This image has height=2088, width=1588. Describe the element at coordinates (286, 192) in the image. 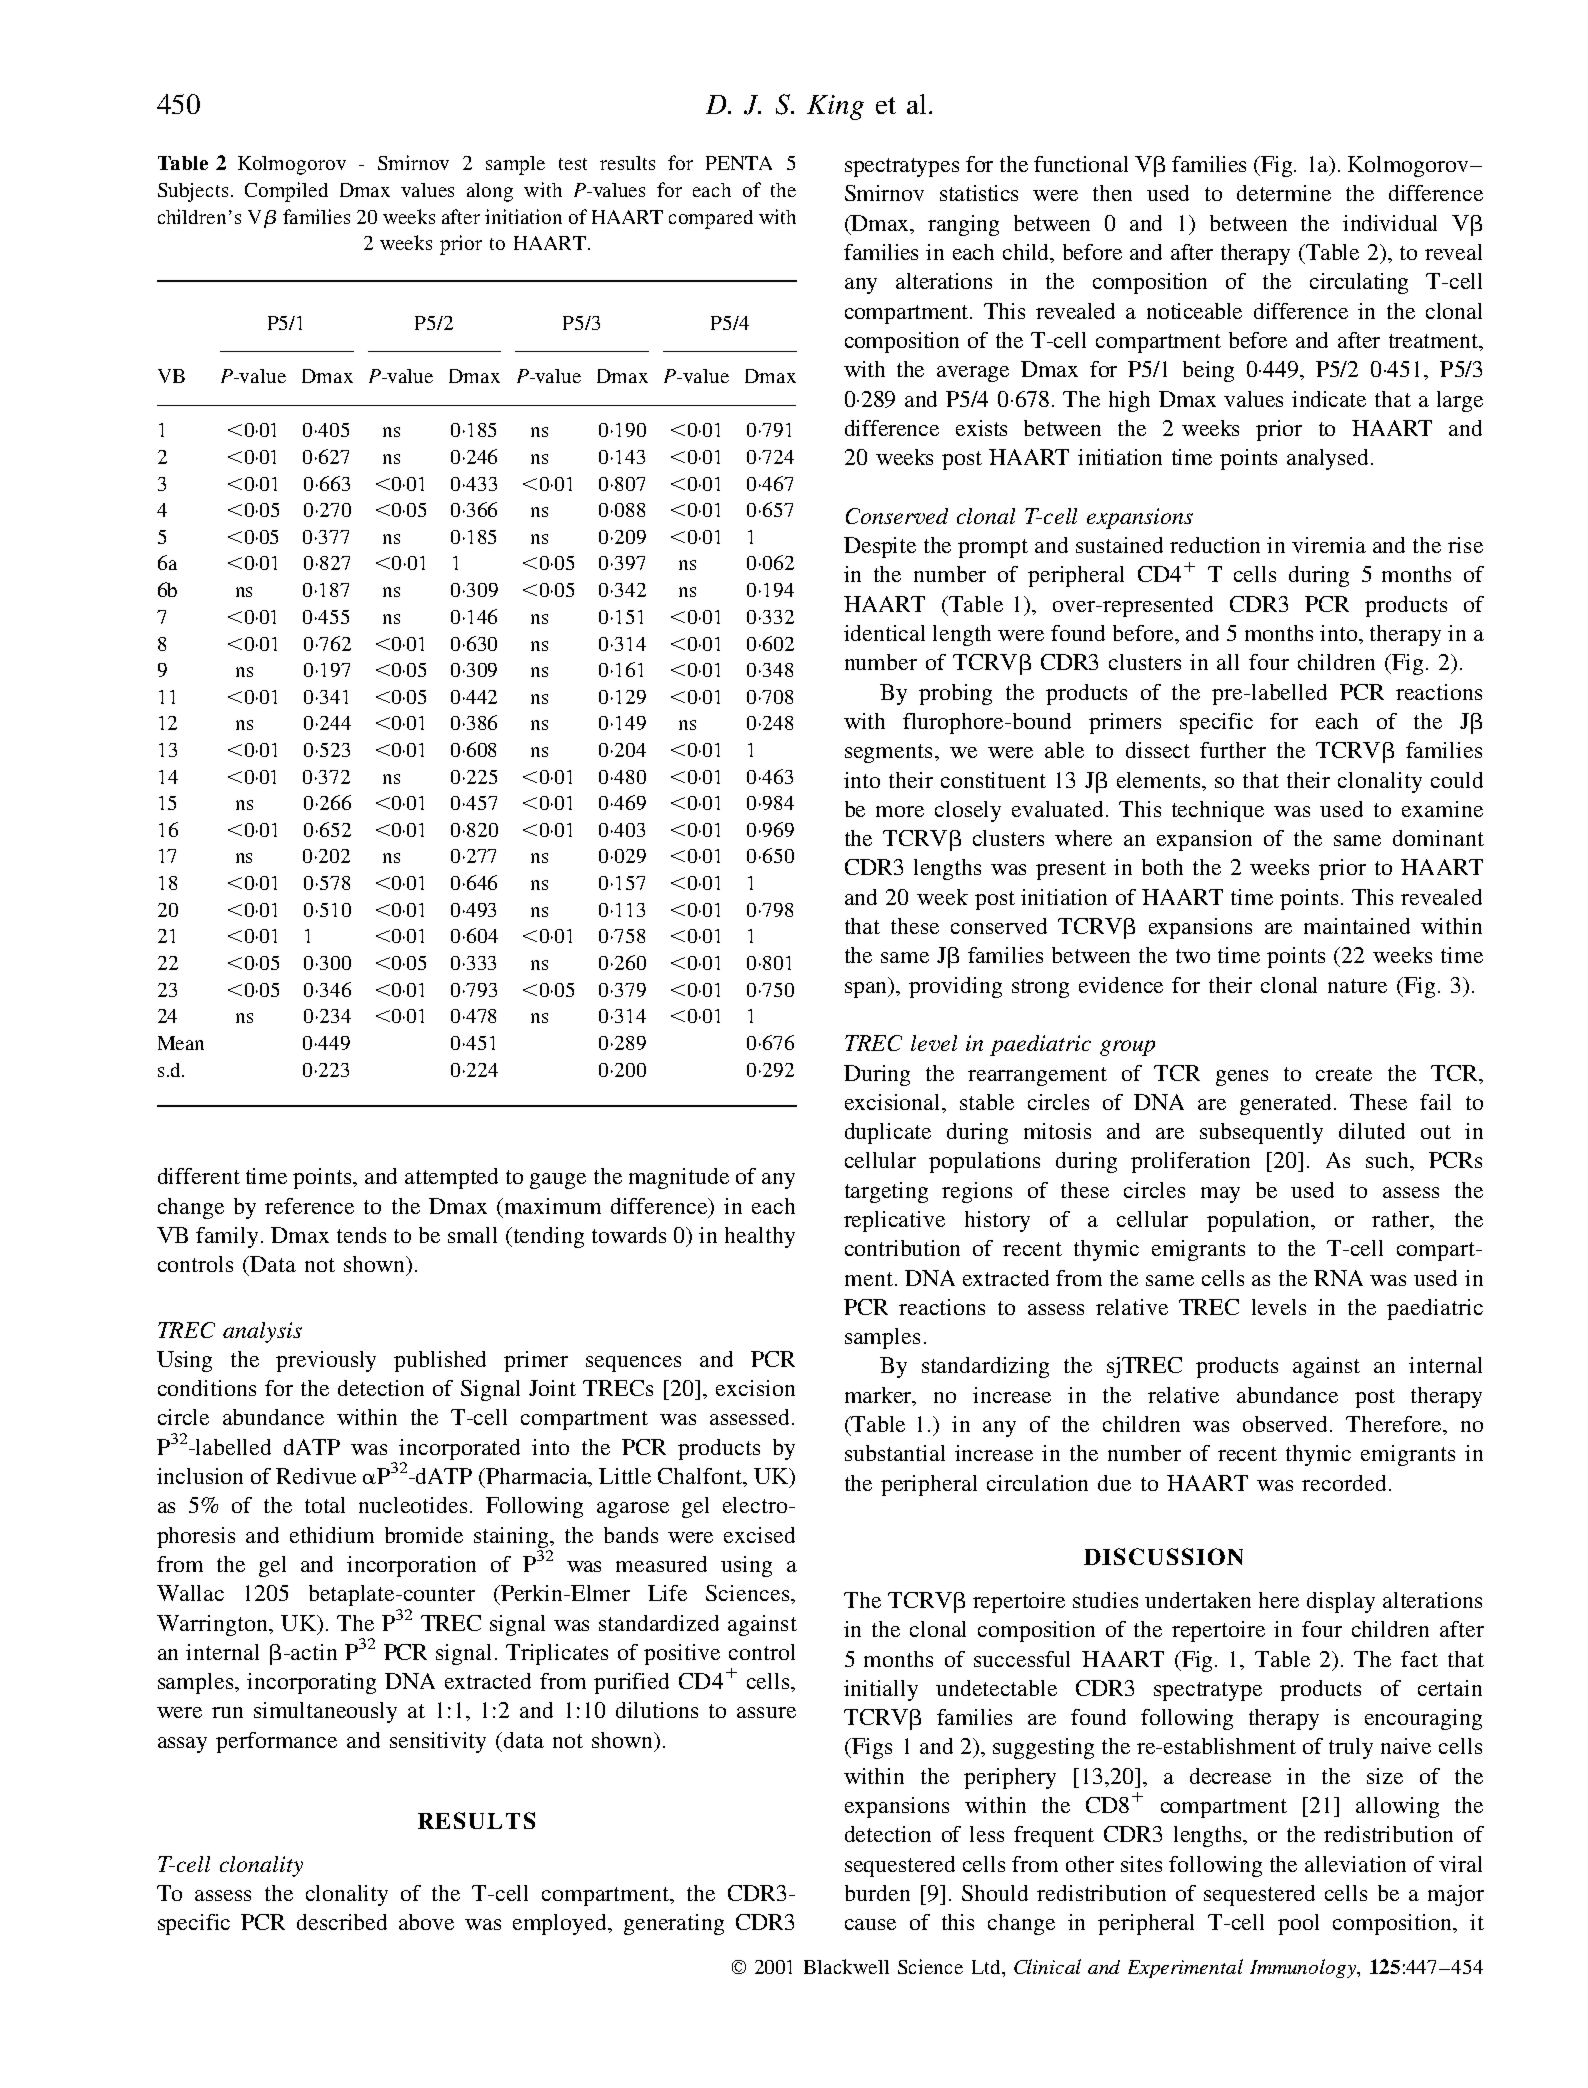

I see `Compiled` at that location.
